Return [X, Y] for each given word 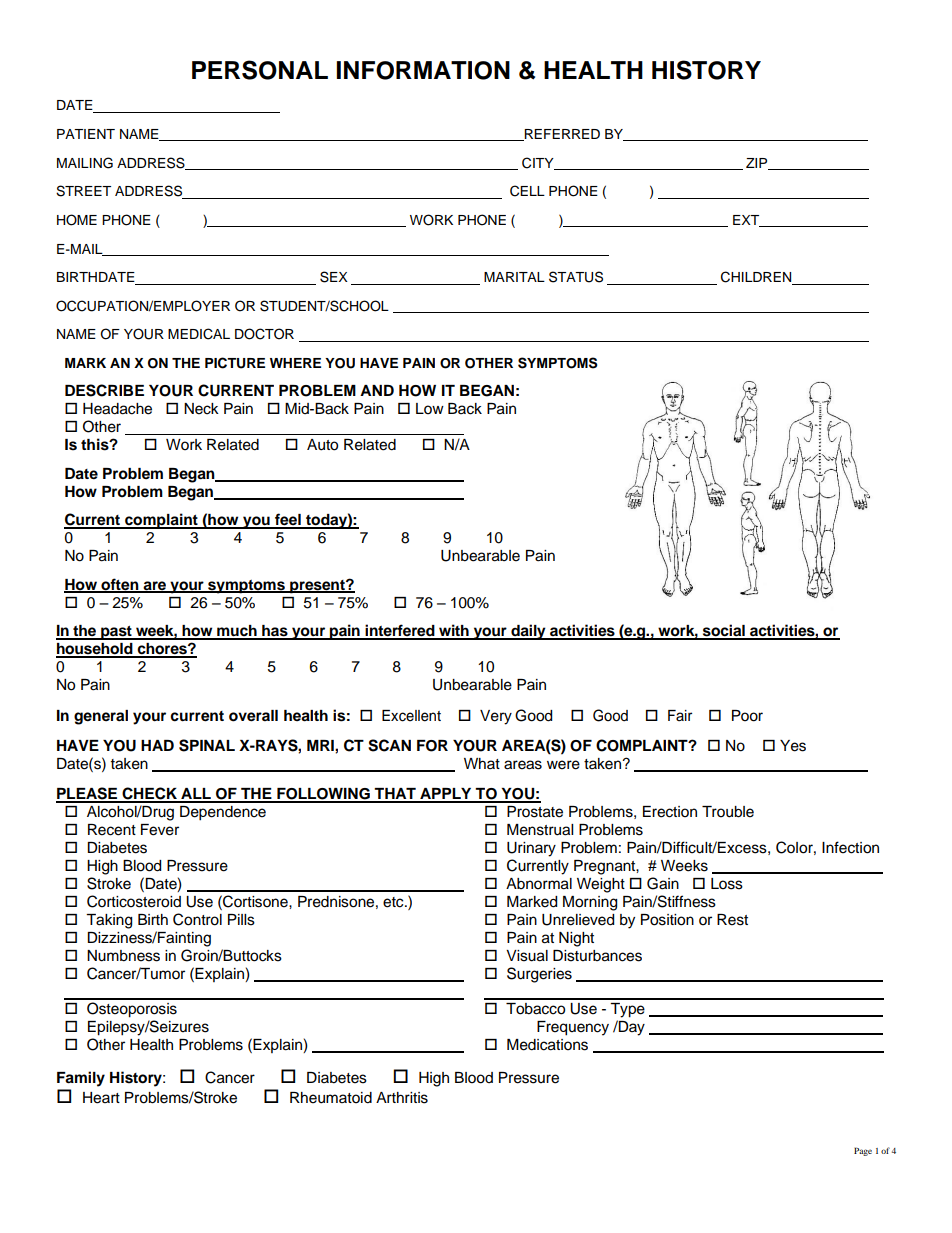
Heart [101, 1098]
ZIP [758, 164]
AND [377, 390]
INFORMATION [423, 70]
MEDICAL [199, 334]
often [120, 585]
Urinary [531, 849]
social [723, 631]
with [454, 631]
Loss [727, 884]
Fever [160, 830]
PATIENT [86, 134]
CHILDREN [757, 278]
